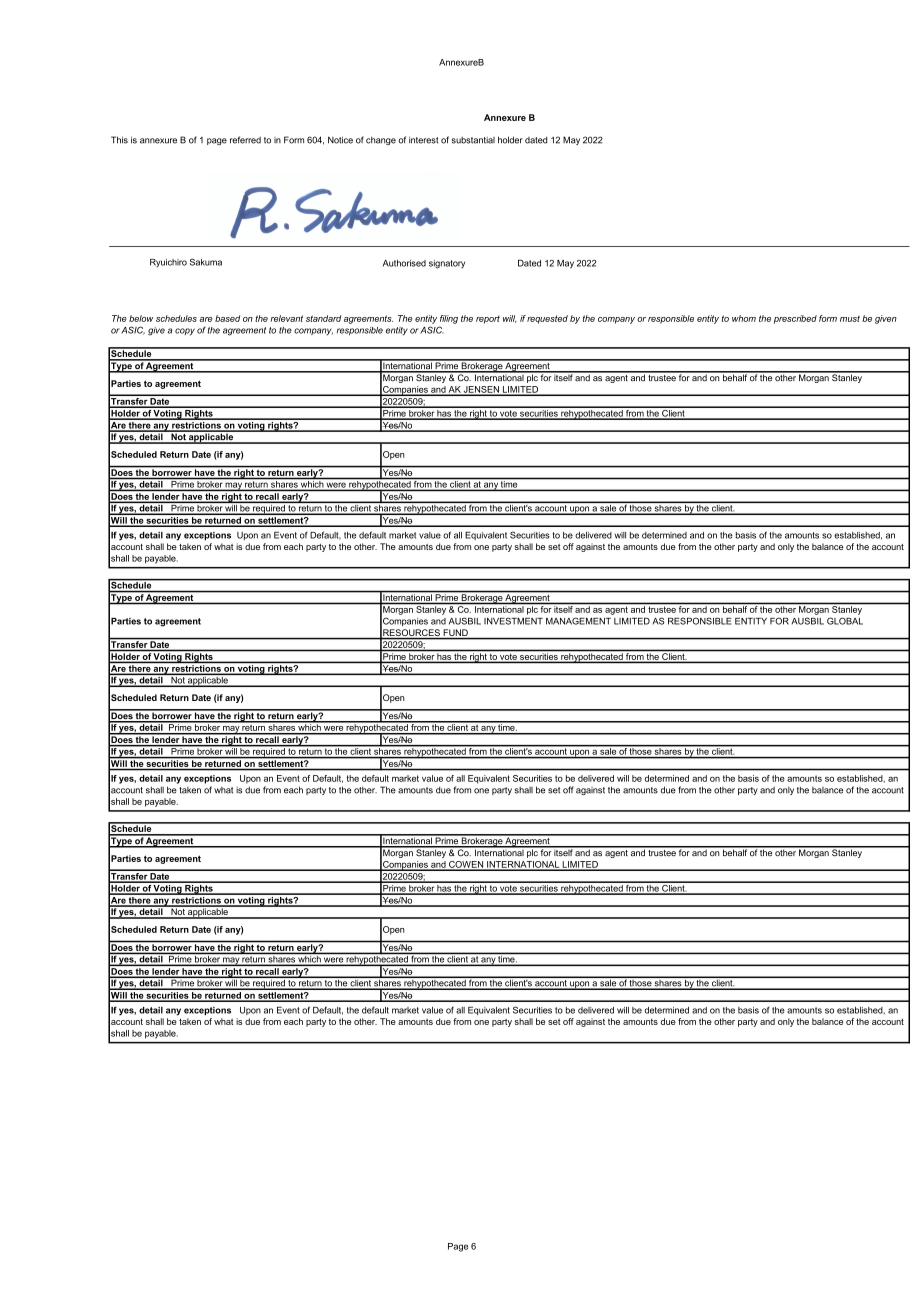 Image resolution: width=924 pixels, height=1309 pixels. Describe the element at coordinates (423, 140) in the screenshot. I see `interest` at that location.
